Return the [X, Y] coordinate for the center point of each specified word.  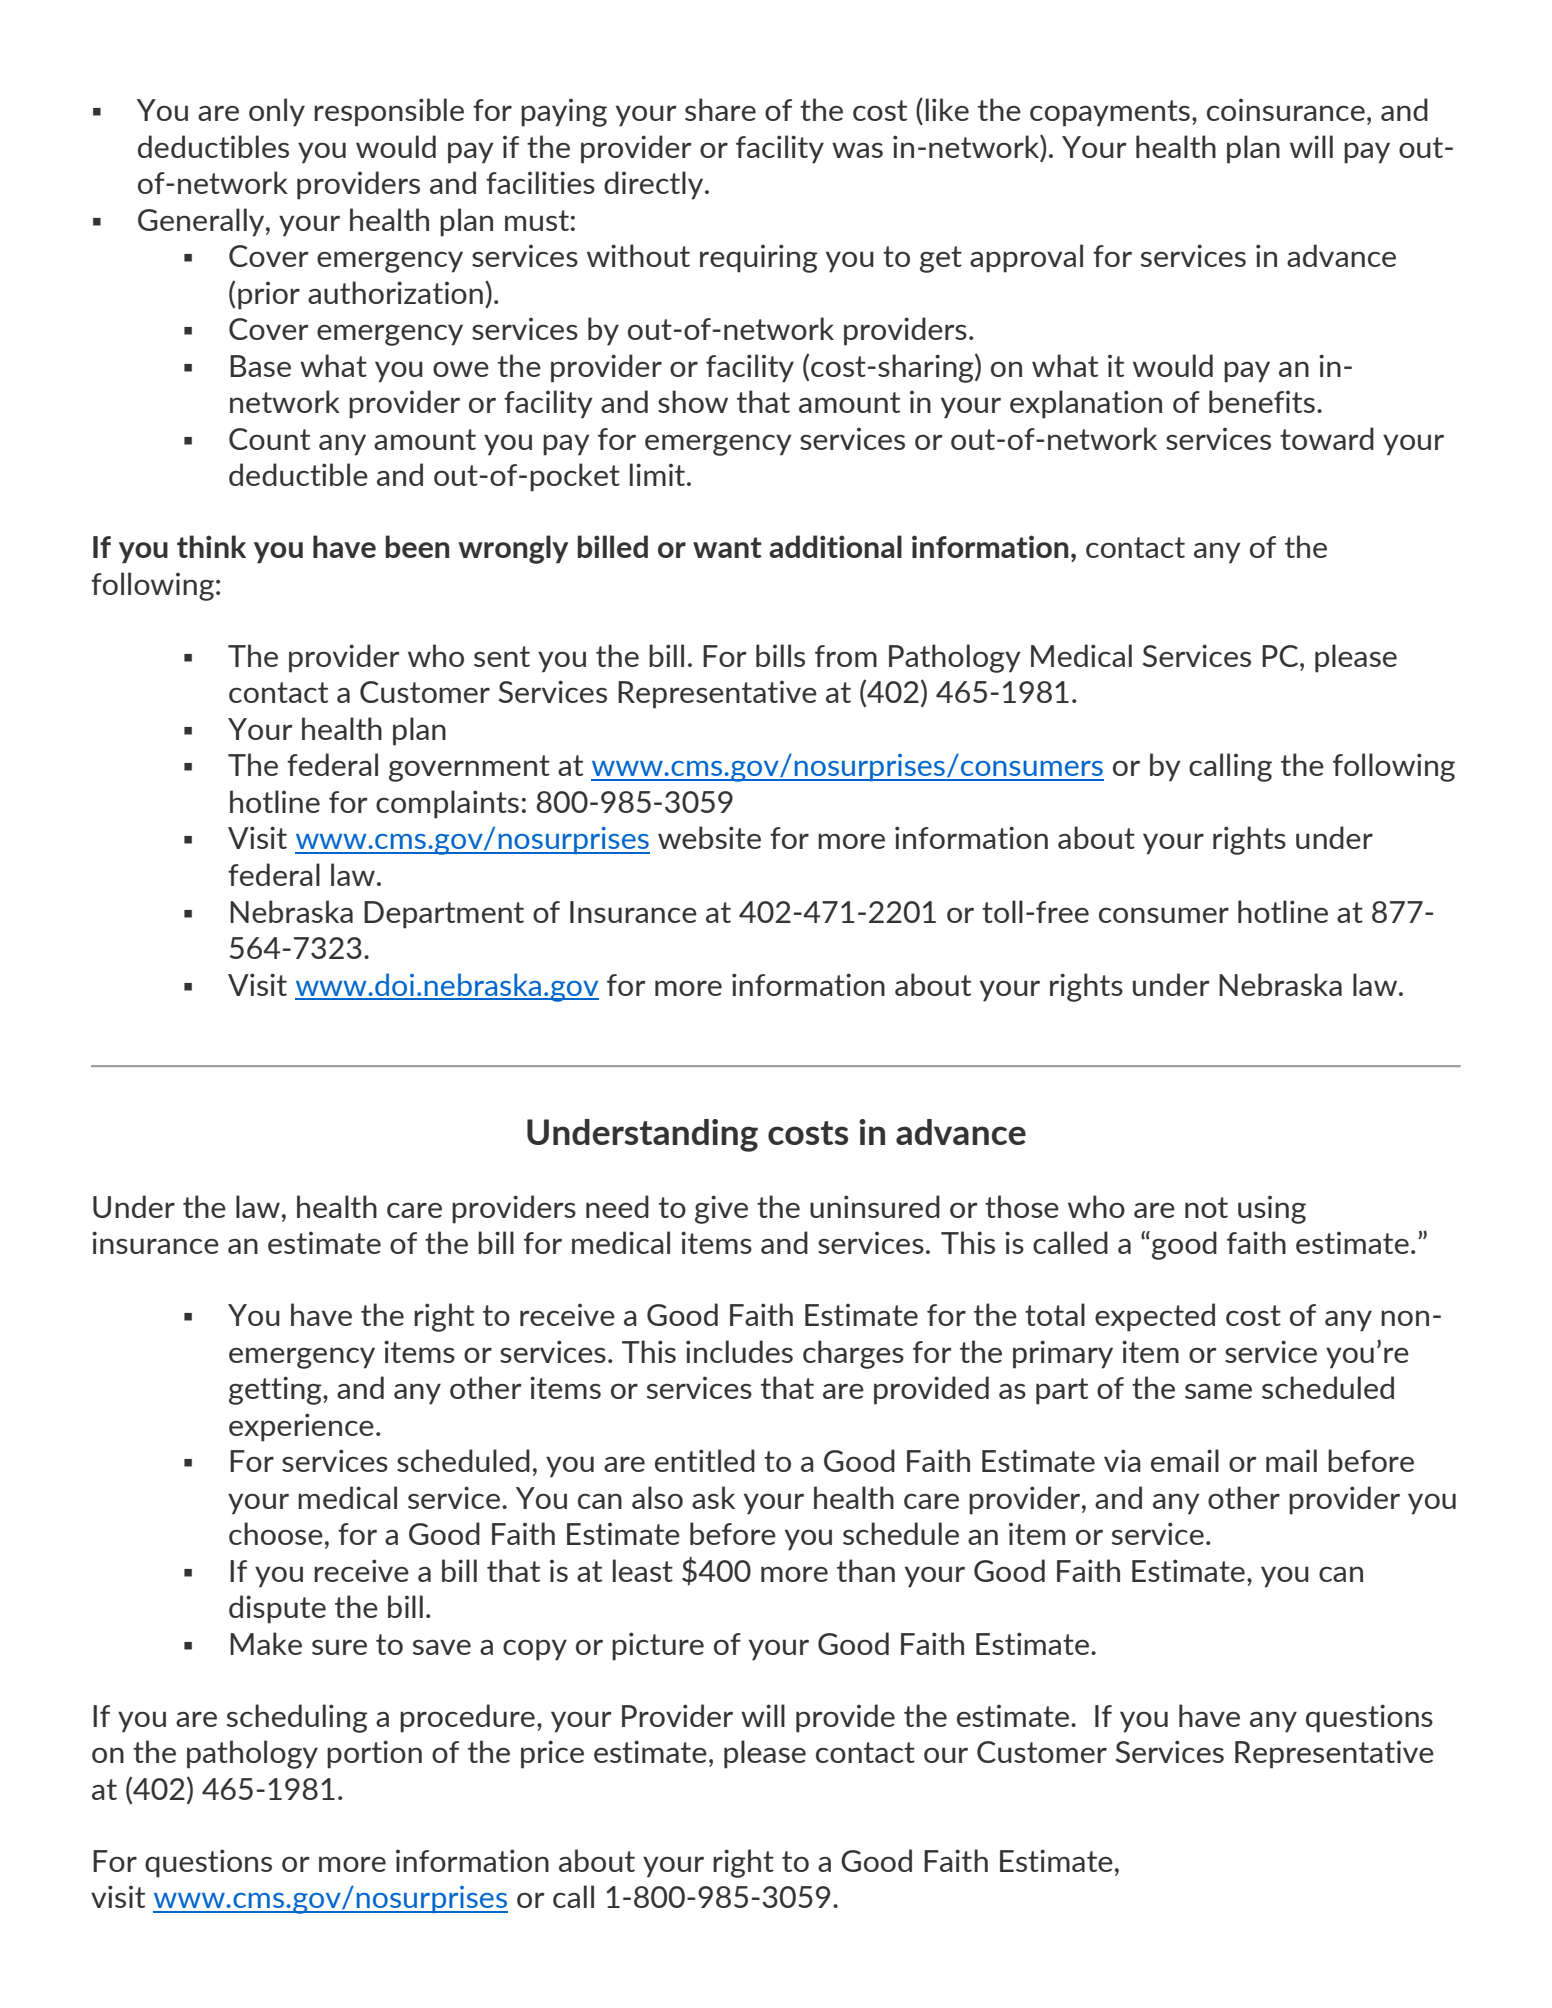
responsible [389, 112]
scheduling [297, 1718]
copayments [1110, 113]
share [720, 109]
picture [658, 1646]
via [1122, 1460]
